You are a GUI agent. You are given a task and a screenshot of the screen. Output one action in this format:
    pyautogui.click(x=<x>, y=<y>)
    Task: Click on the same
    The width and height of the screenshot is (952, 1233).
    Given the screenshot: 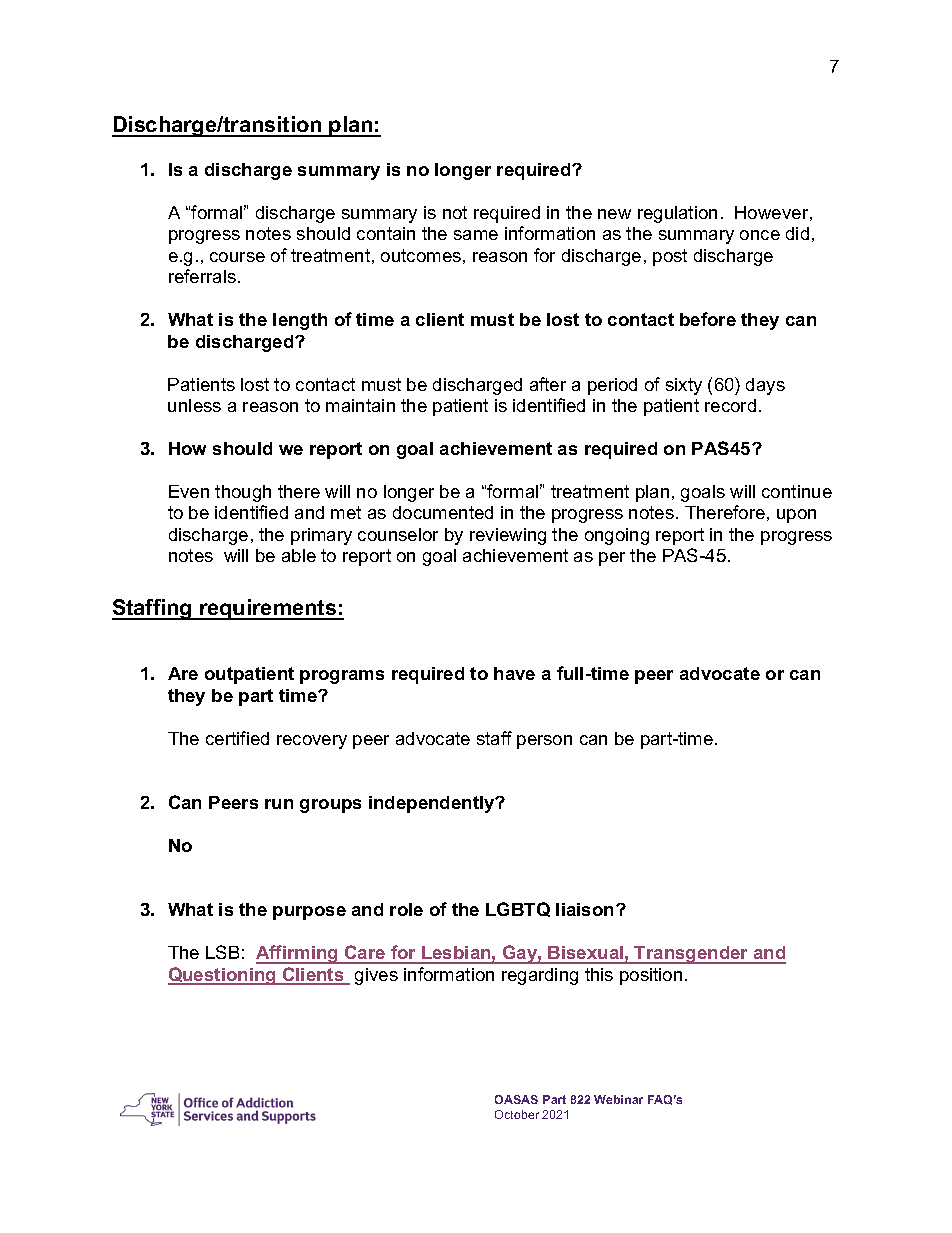 What is the action you would take?
    pyautogui.click(x=476, y=235)
